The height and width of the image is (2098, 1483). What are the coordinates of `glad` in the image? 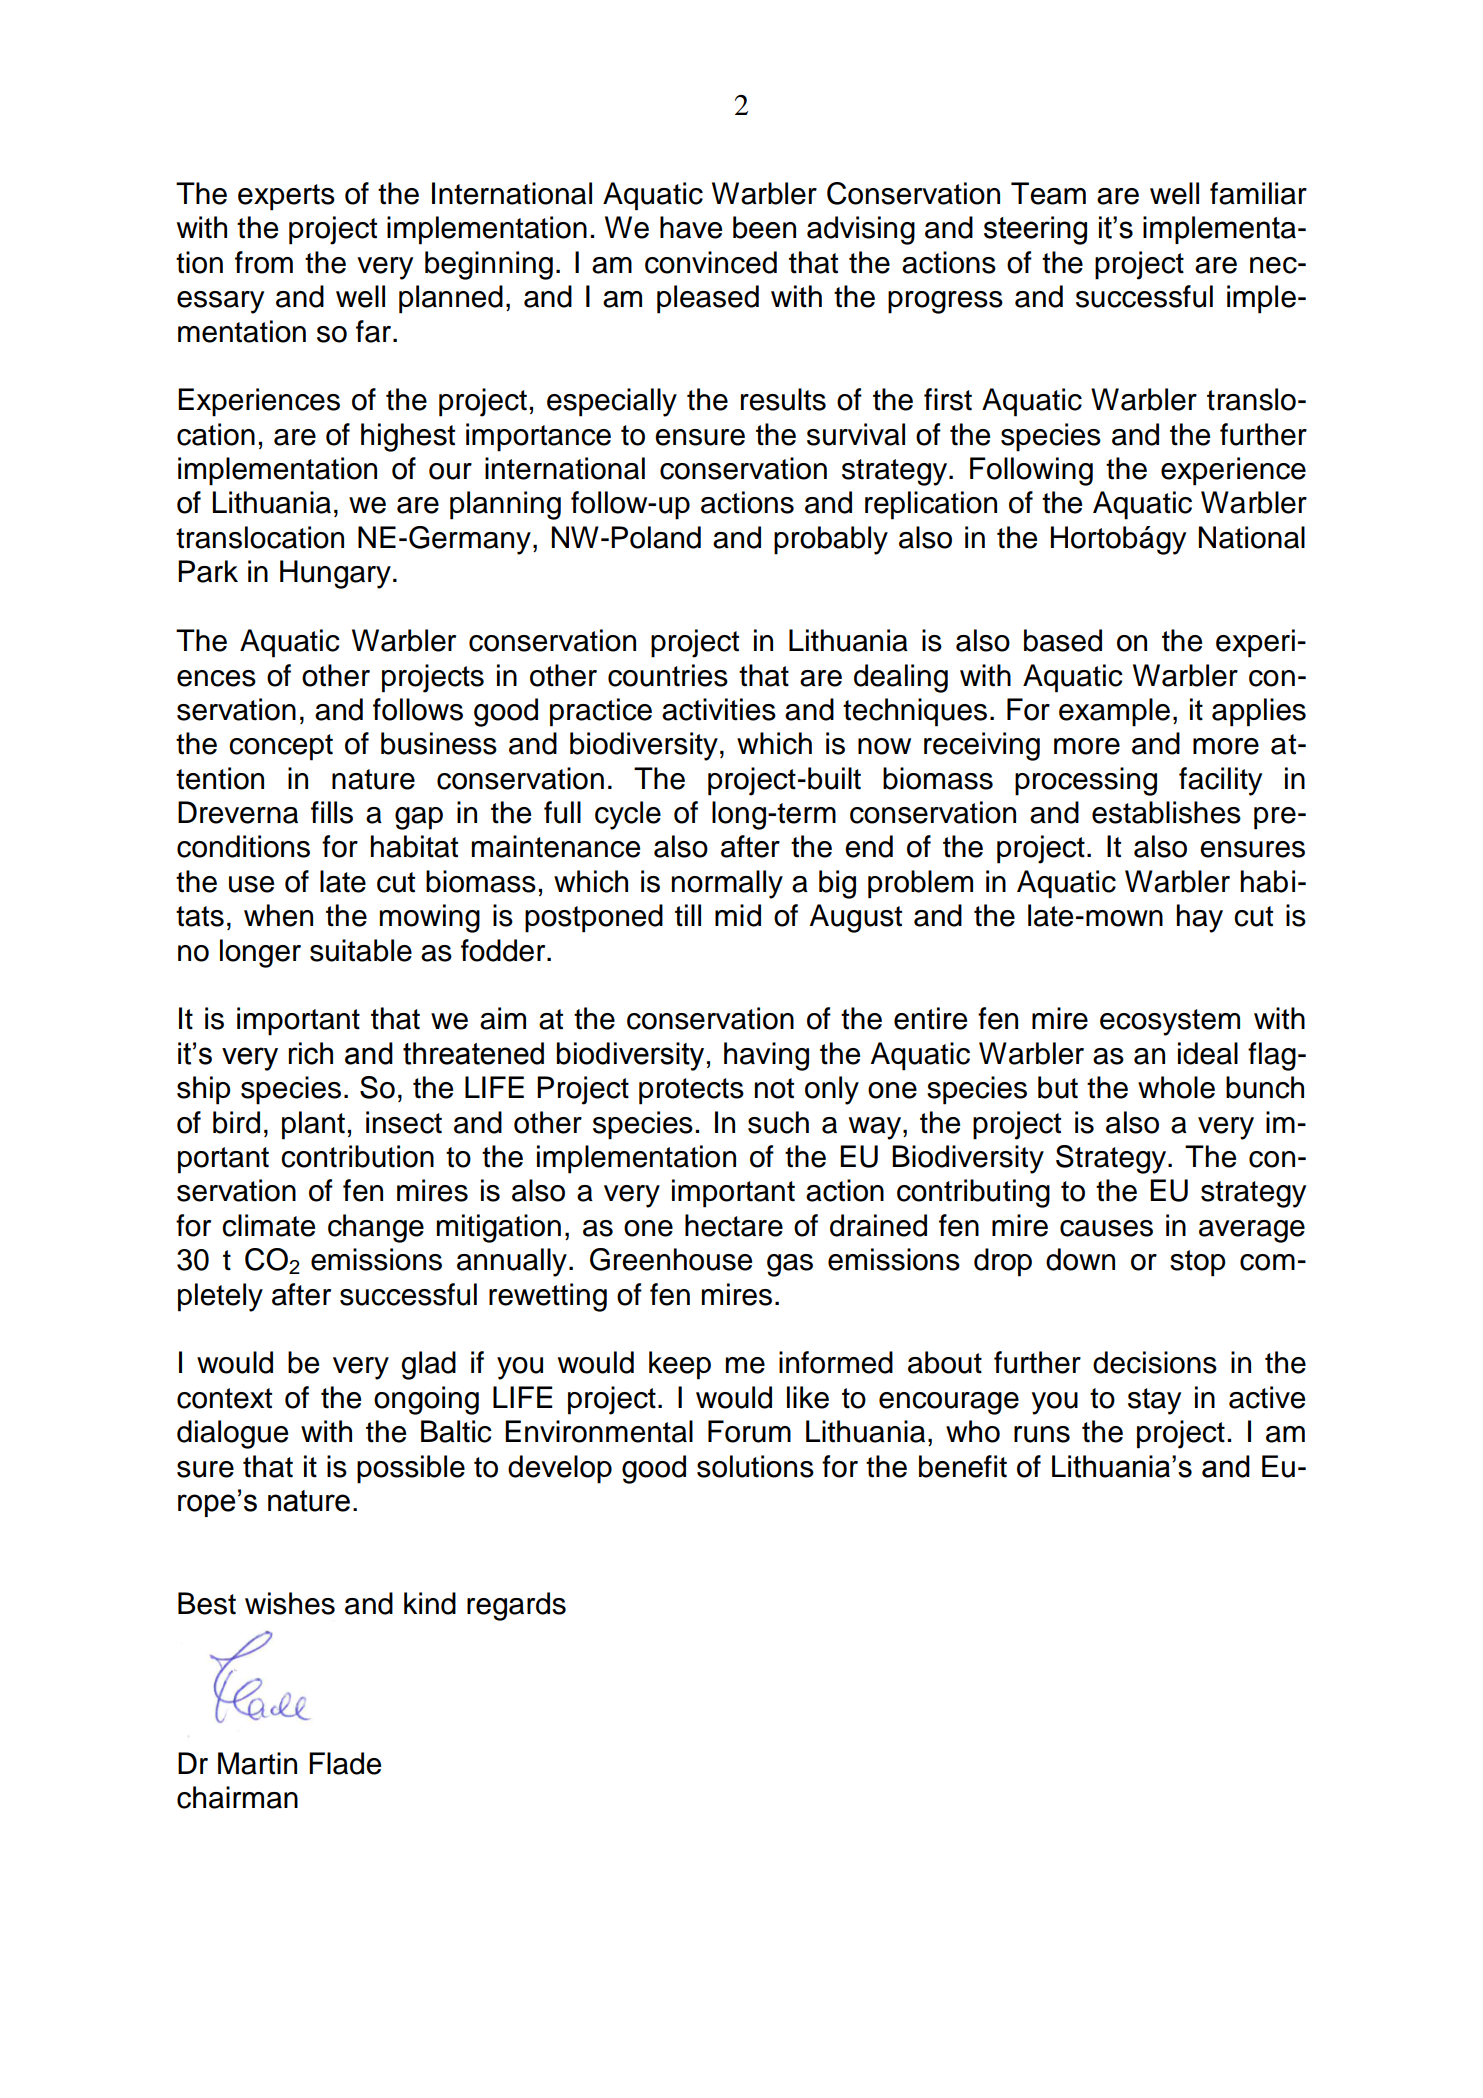 It's located at (428, 1365).
